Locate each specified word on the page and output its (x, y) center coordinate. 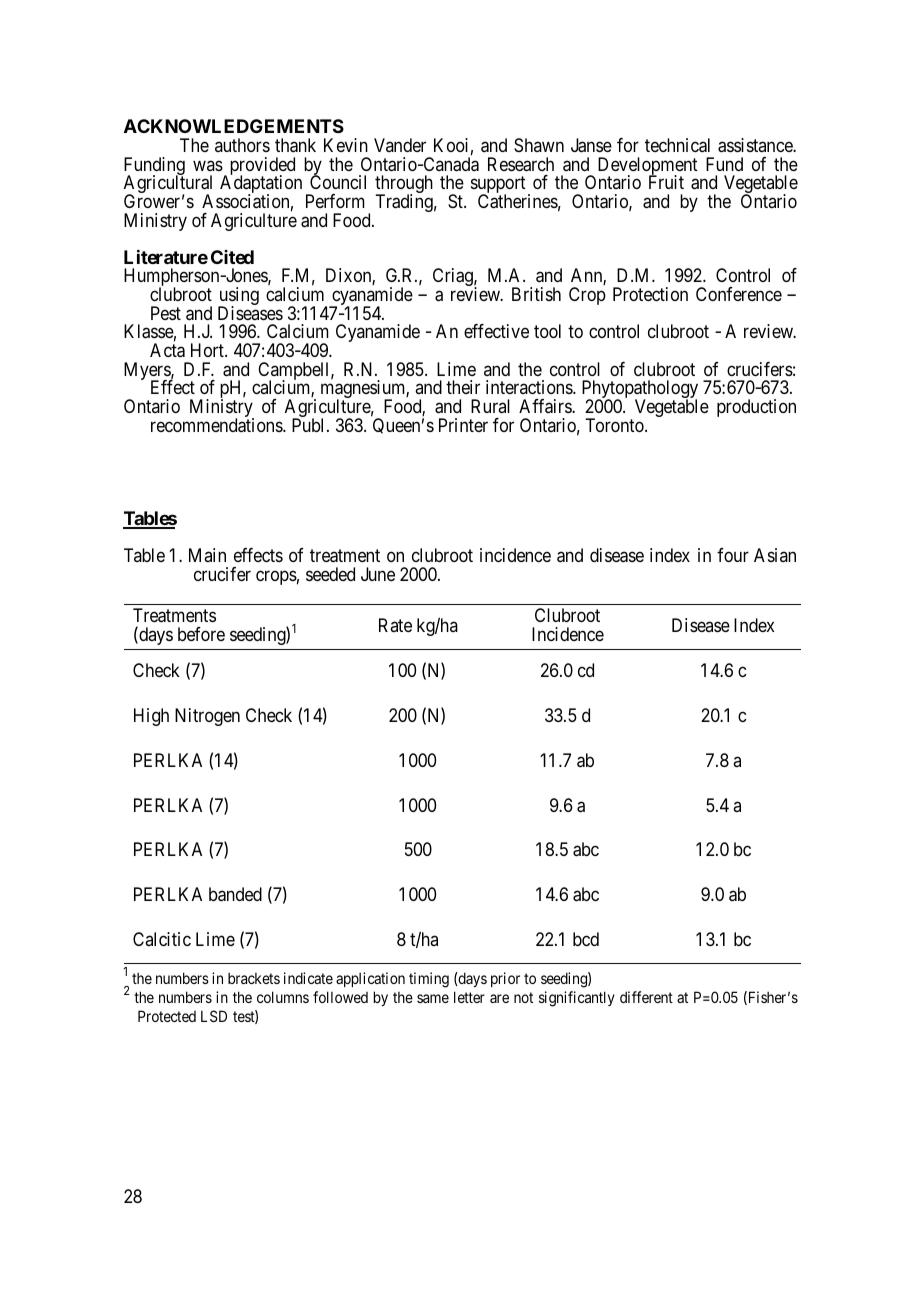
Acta (167, 350)
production (756, 408)
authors (242, 145)
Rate (395, 625)
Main (207, 555)
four (733, 555)
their (463, 387)
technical (677, 145)
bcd (586, 939)
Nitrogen (207, 717)
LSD (214, 1016)
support (498, 186)
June (378, 574)
